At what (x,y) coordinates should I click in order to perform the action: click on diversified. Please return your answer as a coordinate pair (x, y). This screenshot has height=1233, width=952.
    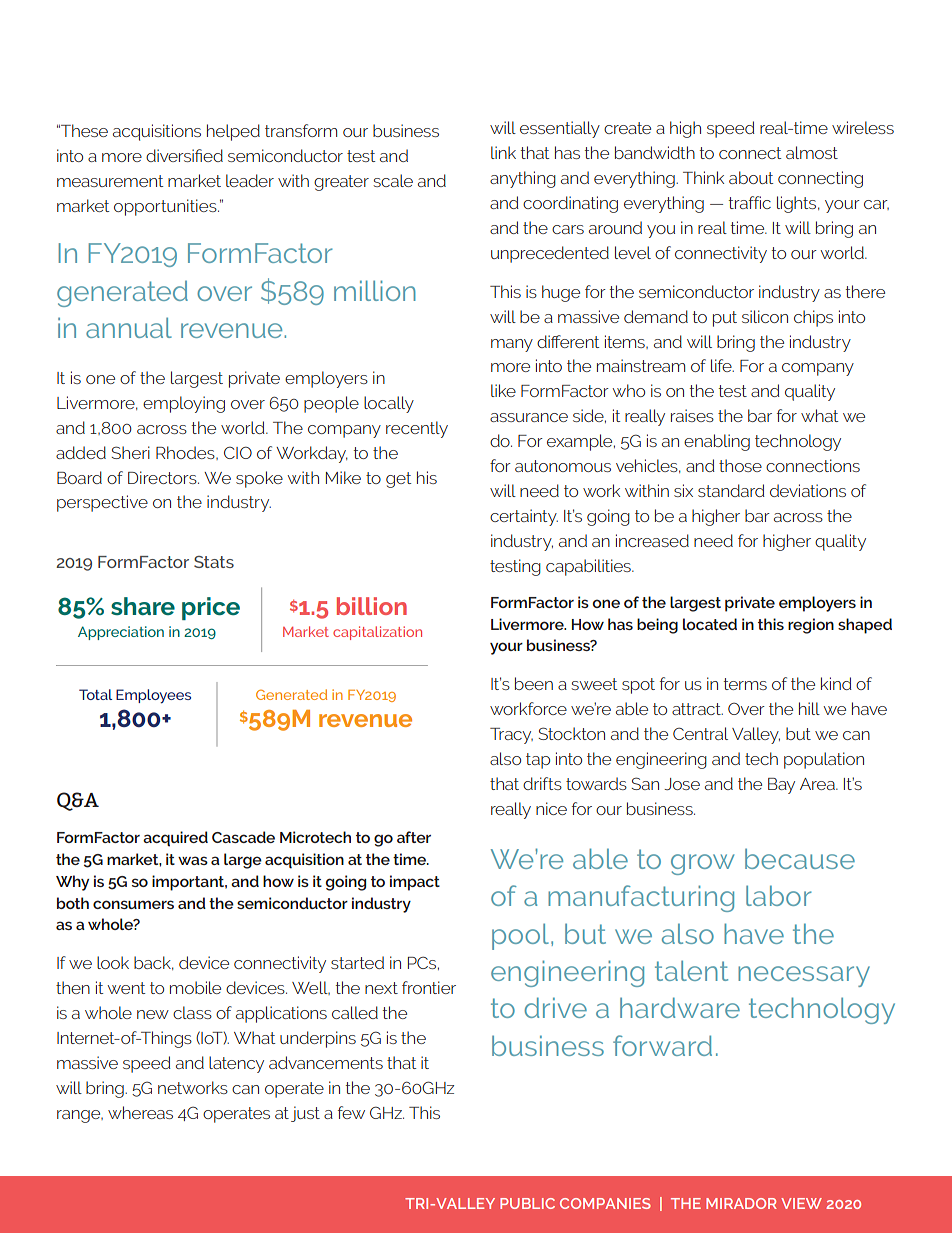
    Looking at the image, I should click on (184, 155).
